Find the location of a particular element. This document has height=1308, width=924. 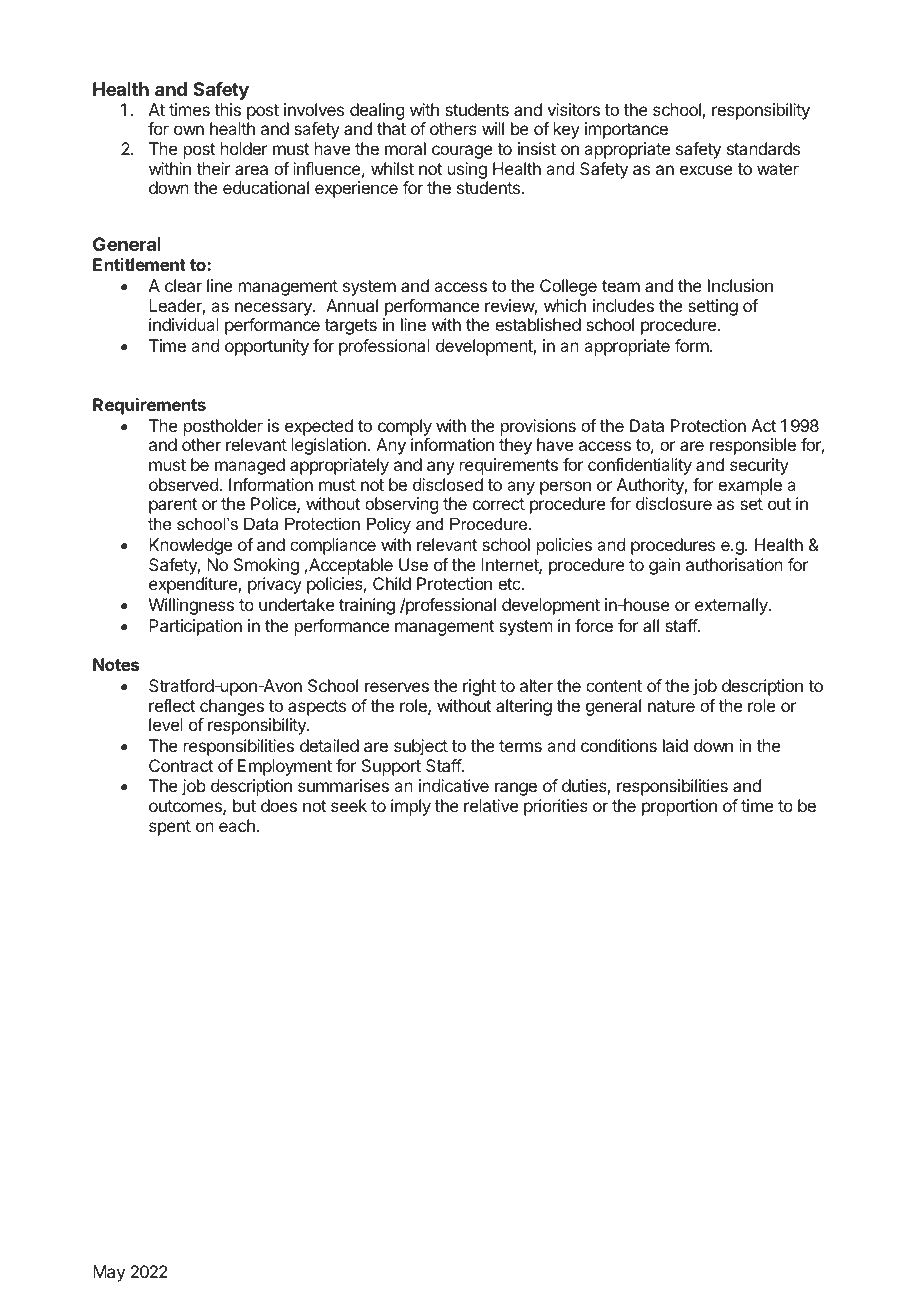

imply is located at coordinates (411, 807).
